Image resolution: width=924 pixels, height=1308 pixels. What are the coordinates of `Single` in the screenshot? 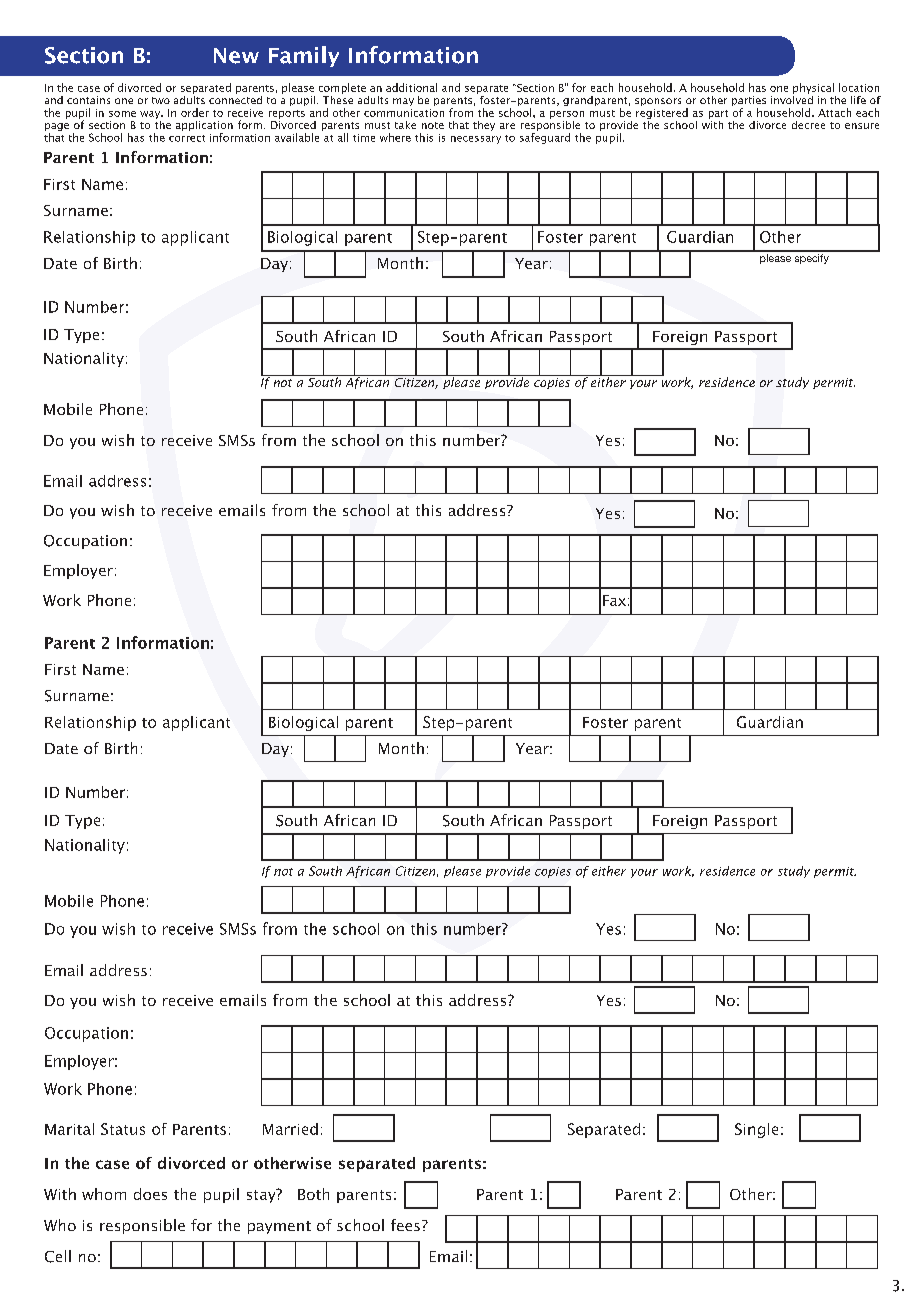 It's located at (756, 1130).
